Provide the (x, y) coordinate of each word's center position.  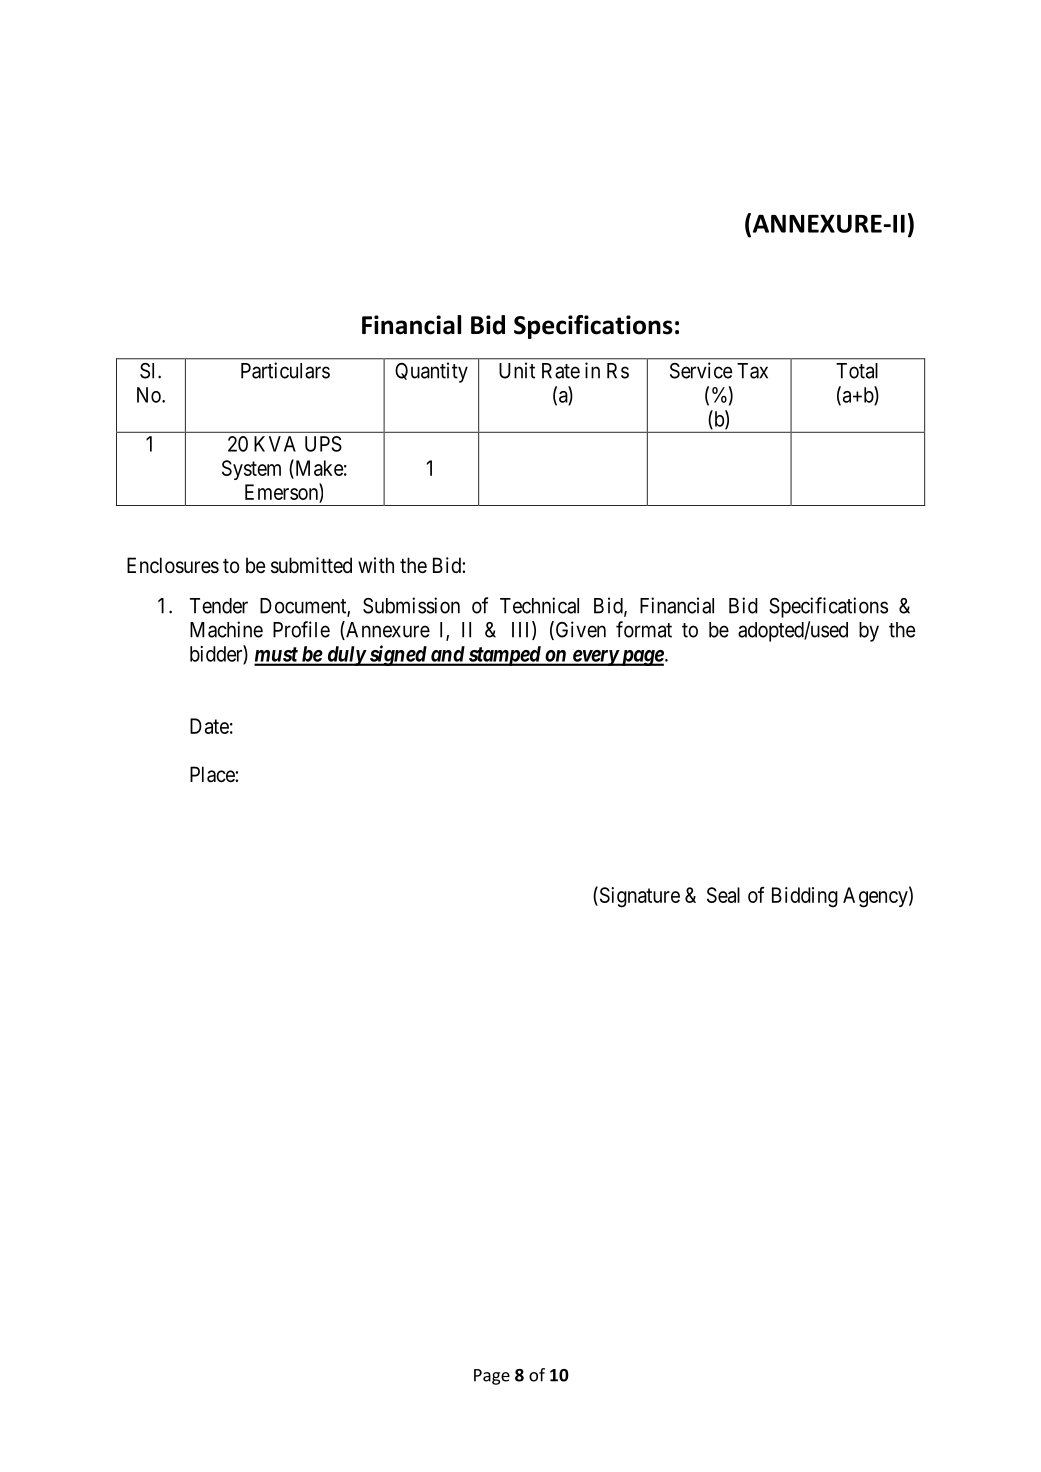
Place (213, 774)
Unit (517, 370)
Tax (752, 371)
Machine (226, 629)
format (644, 629)
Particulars (285, 370)
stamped (504, 656)
